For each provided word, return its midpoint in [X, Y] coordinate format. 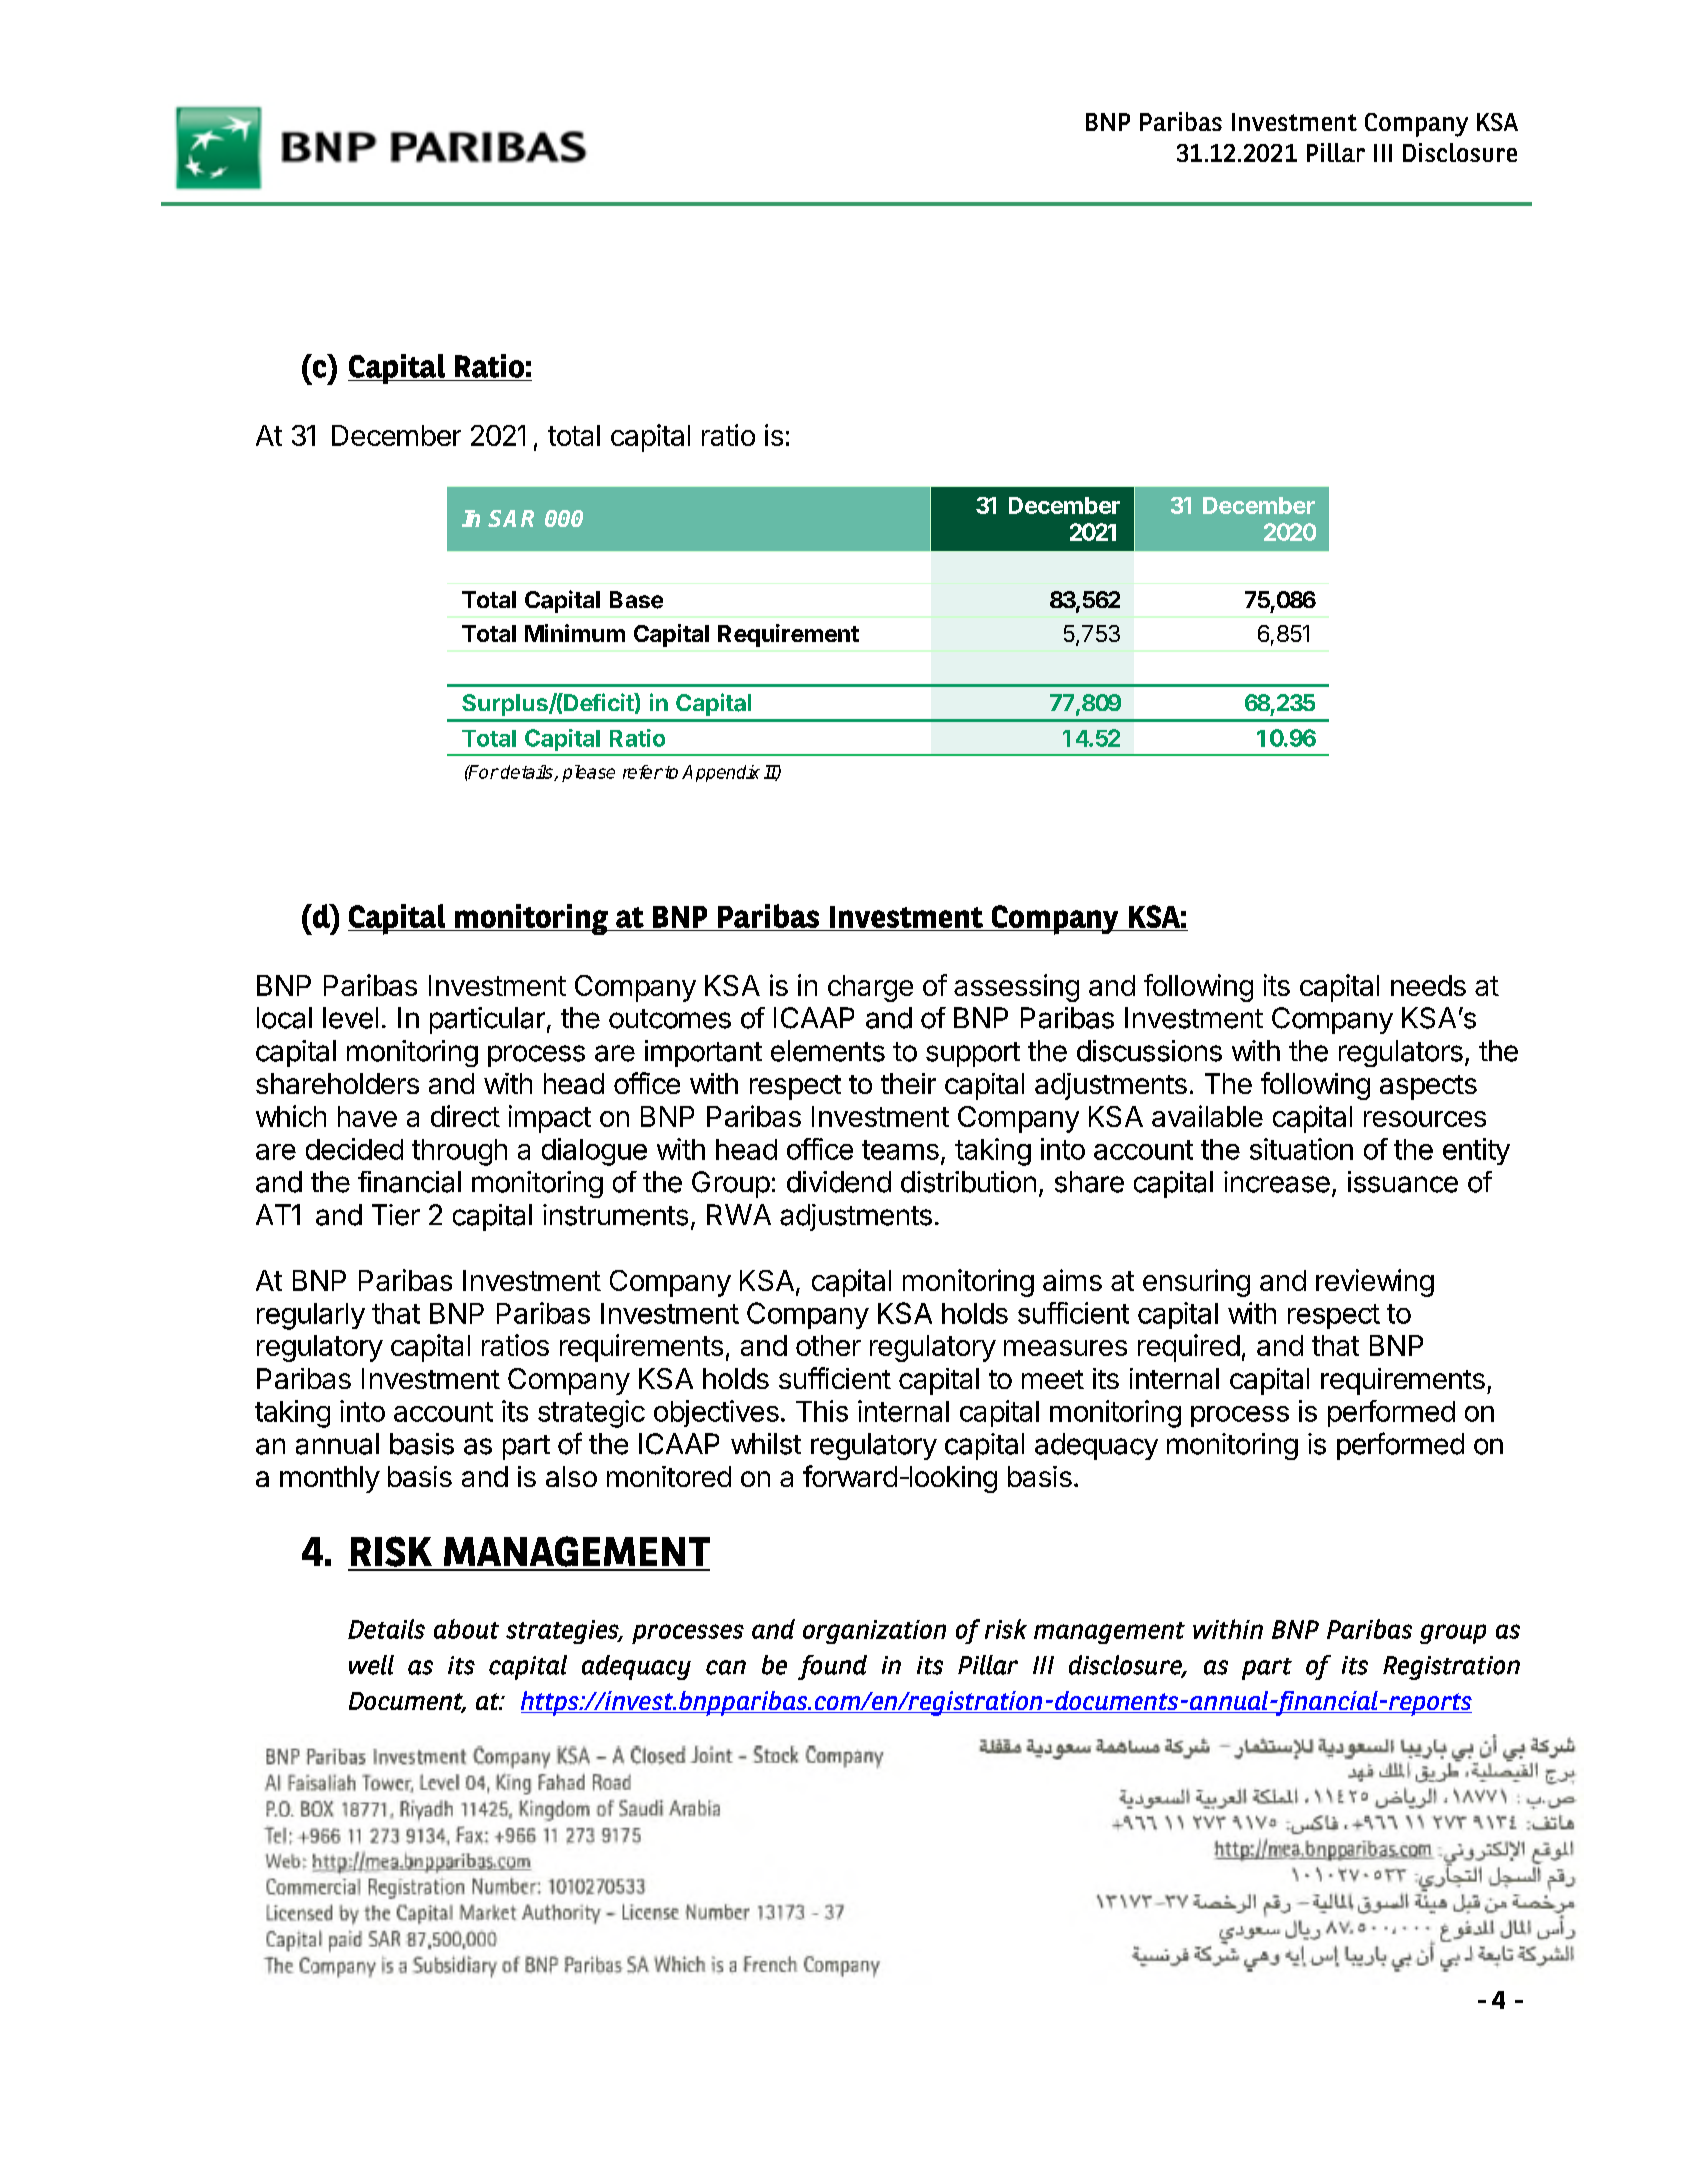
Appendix [721, 773]
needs [1428, 985]
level [350, 1018]
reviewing [1375, 1283]
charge [870, 988]
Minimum [575, 633]
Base [636, 600]
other [828, 1345]
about [466, 1629]
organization [874, 1632]
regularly [311, 1316]
